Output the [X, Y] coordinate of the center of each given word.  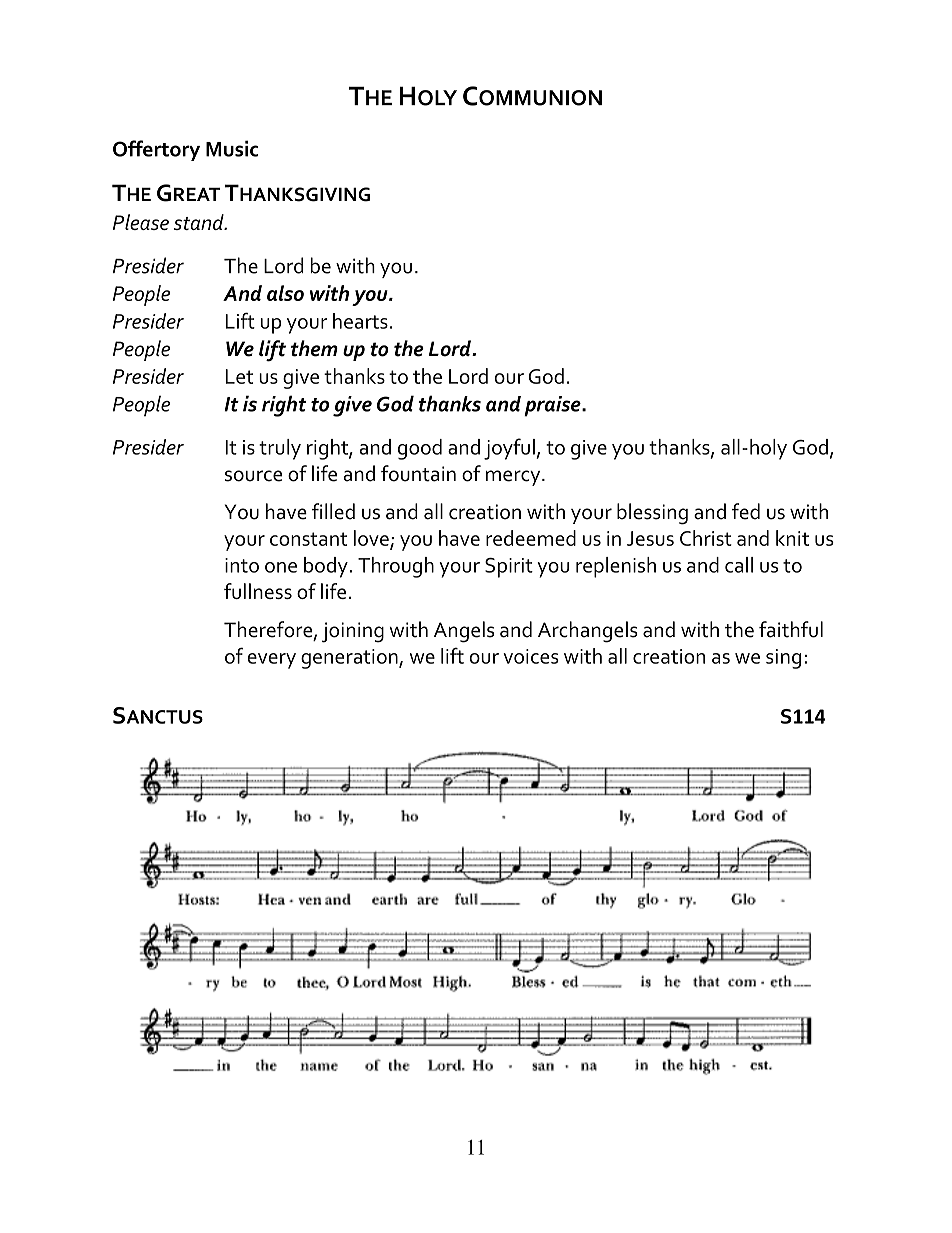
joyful [509, 449]
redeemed [531, 538]
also [285, 293]
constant [308, 539]
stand [200, 222]
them [314, 348]
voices [531, 656]
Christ [706, 538]
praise [553, 406]
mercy [514, 478]
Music [232, 148]
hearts [360, 321]
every [271, 661]
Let [239, 376]
